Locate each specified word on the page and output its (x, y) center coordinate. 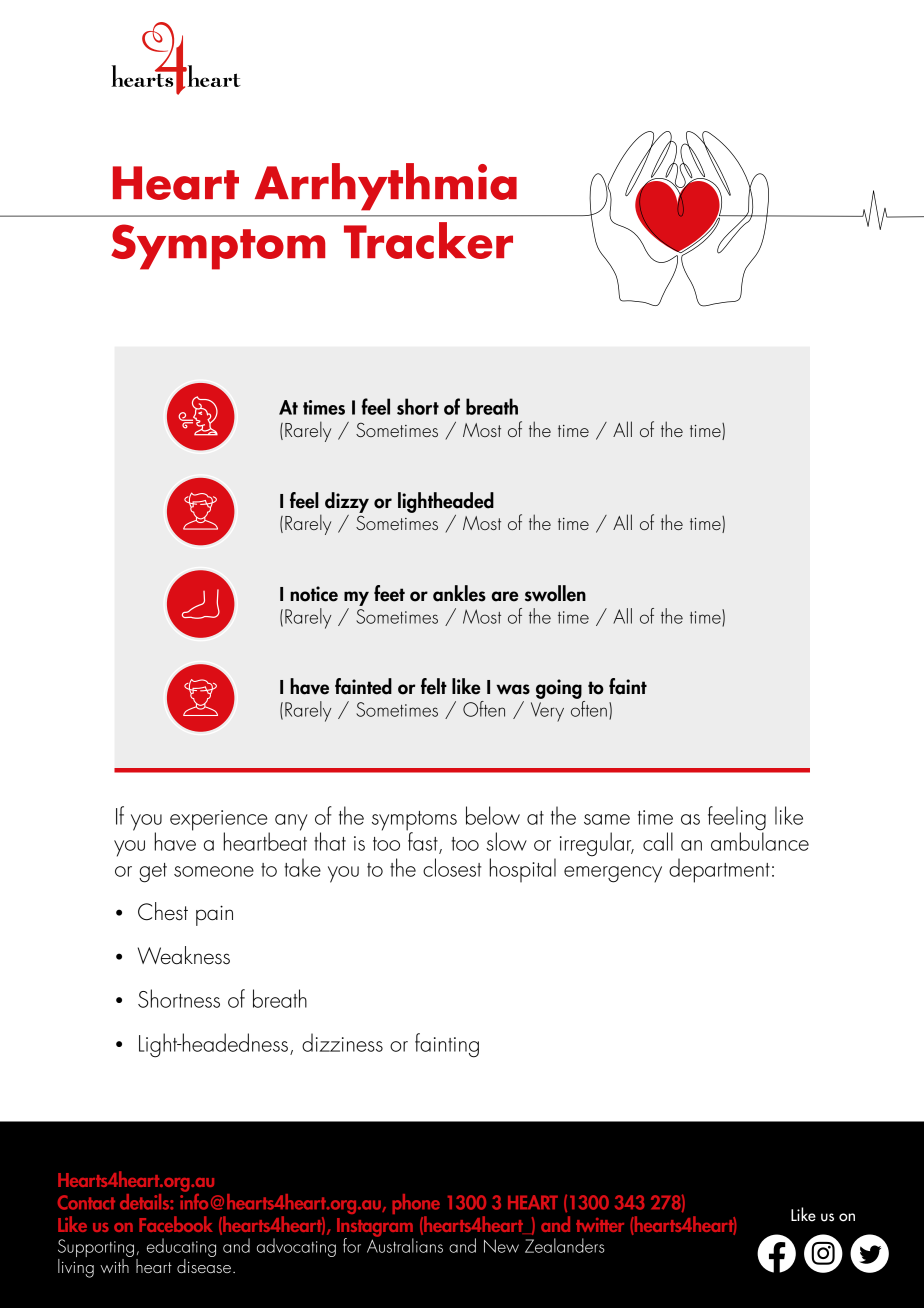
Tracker (428, 240)
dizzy (347, 502)
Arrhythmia (386, 187)
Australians (405, 1244)
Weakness (184, 955)
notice (314, 594)
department (719, 870)
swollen (555, 593)
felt (434, 686)
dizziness (342, 1042)
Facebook (176, 1224)
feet (389, 593)
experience (220, 821)
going (560, 690)
